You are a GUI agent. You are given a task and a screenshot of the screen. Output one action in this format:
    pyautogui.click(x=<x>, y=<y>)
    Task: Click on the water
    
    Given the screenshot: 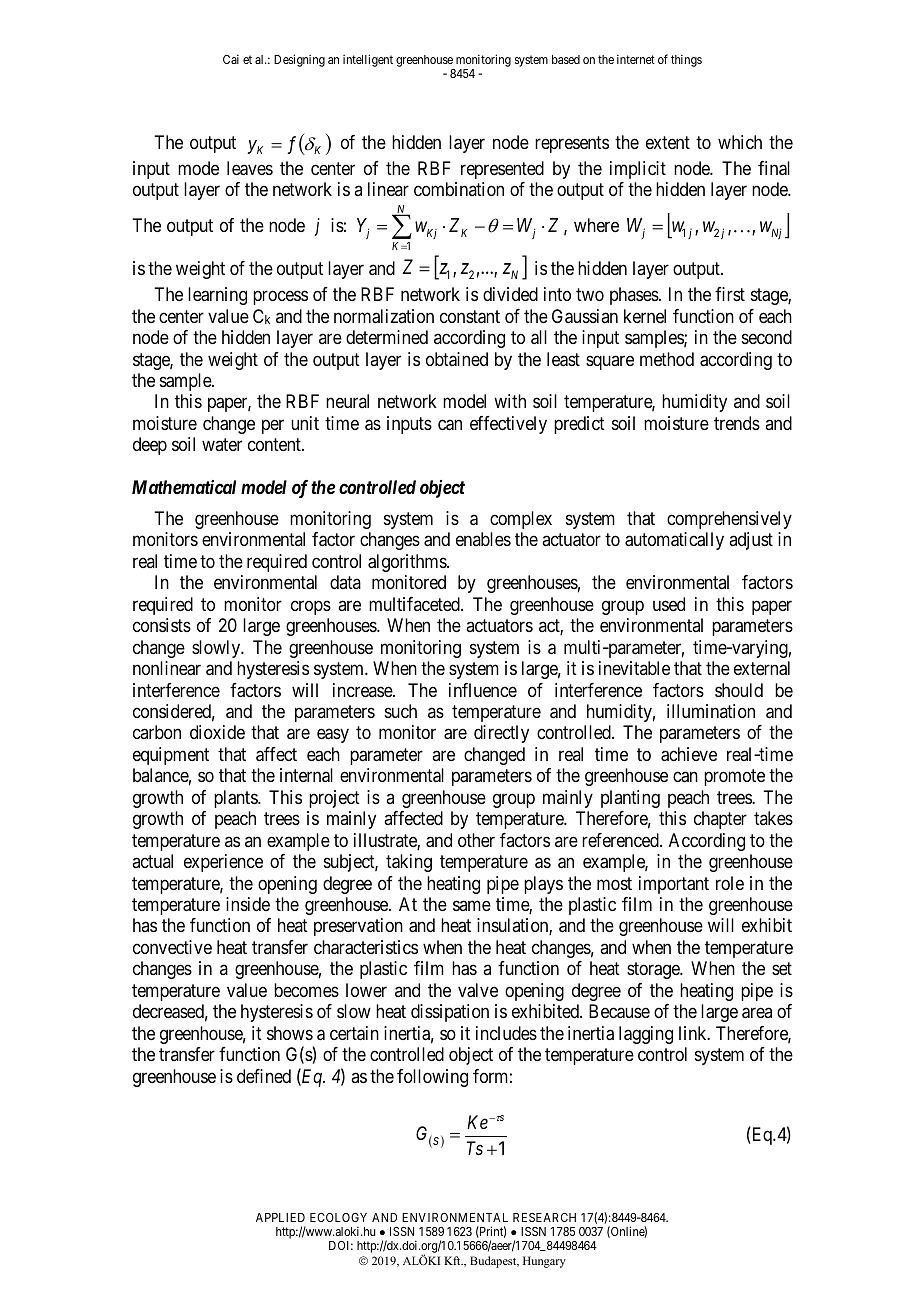 What is the action you would take?
    pyautogui.click(x=222, y=445)
